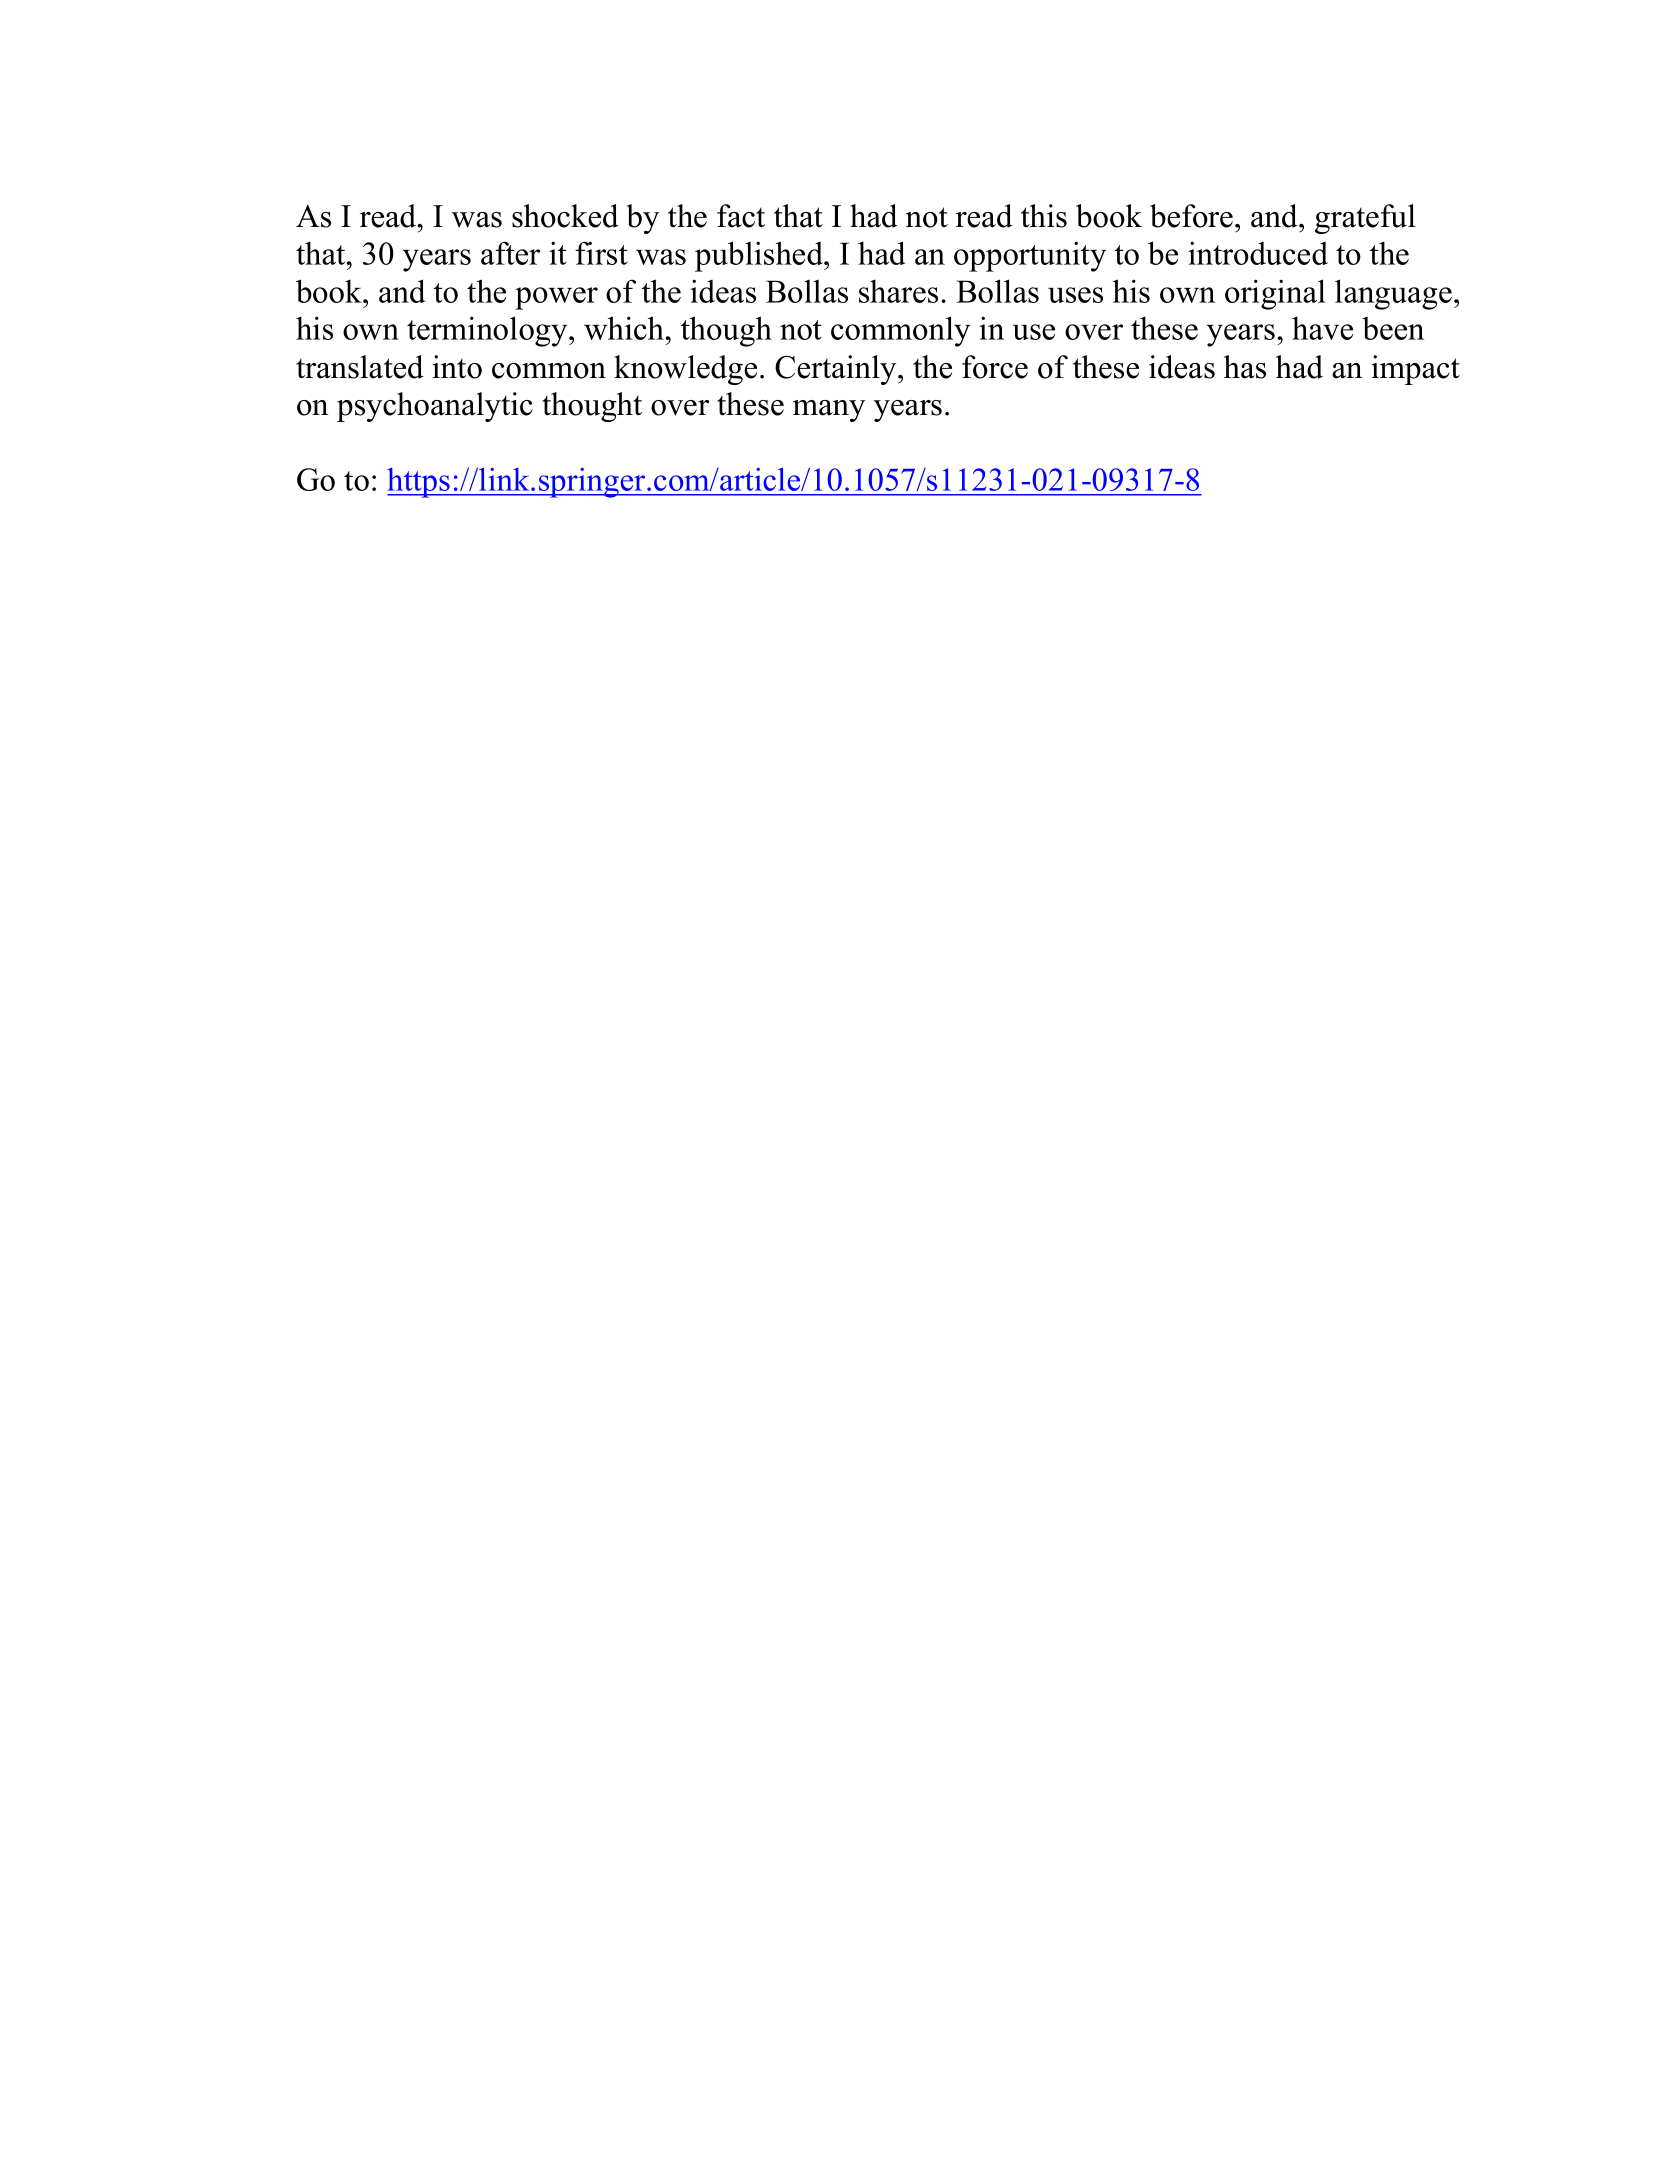 This page has width=1674, height=2166. I want to click on fact, so click(741, 216).
